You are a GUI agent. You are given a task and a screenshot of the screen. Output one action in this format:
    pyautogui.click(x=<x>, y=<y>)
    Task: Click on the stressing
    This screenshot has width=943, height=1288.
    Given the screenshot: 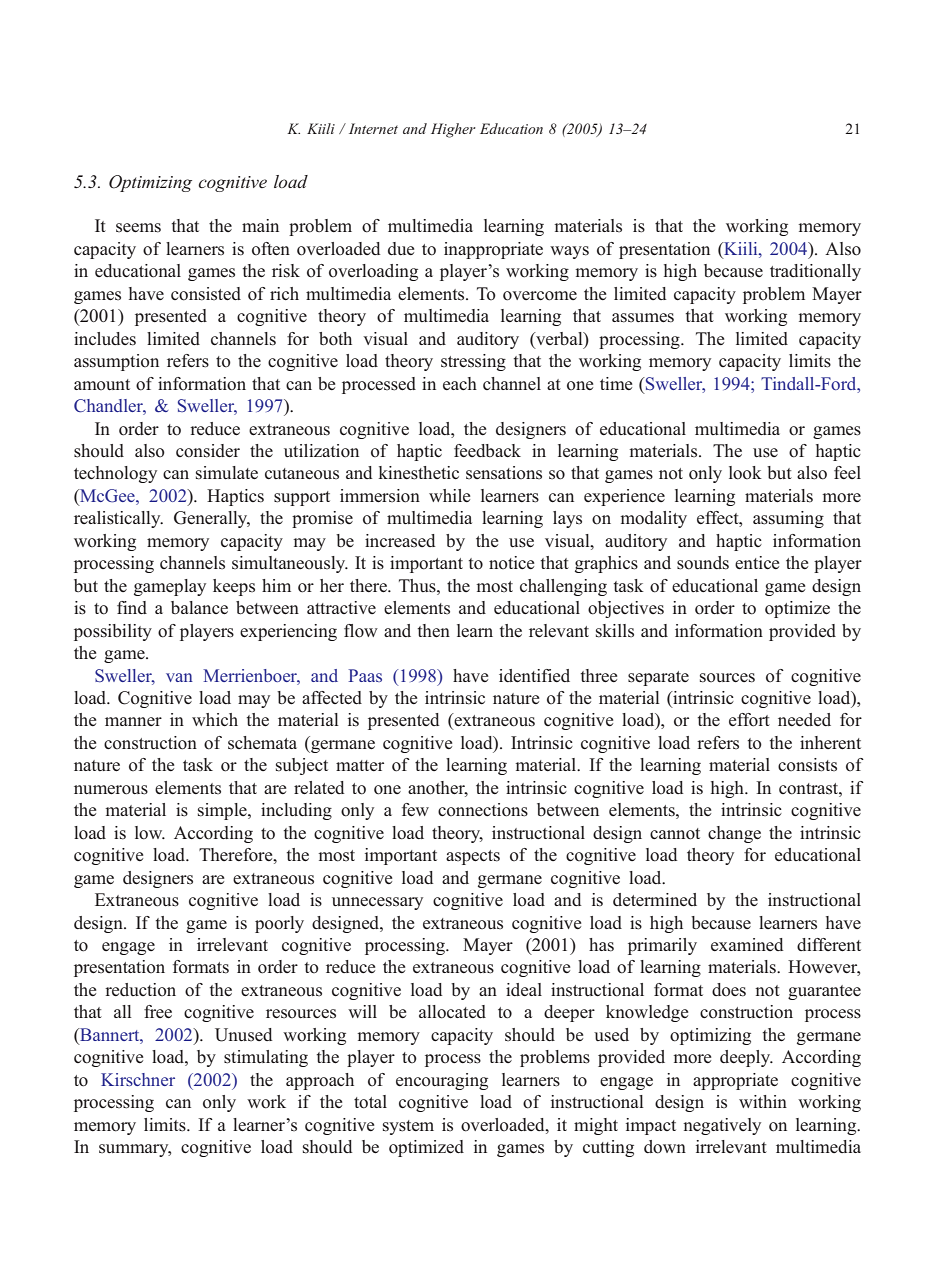 What is the action you would take?
    pyautogui.click(x=473, y=362)
